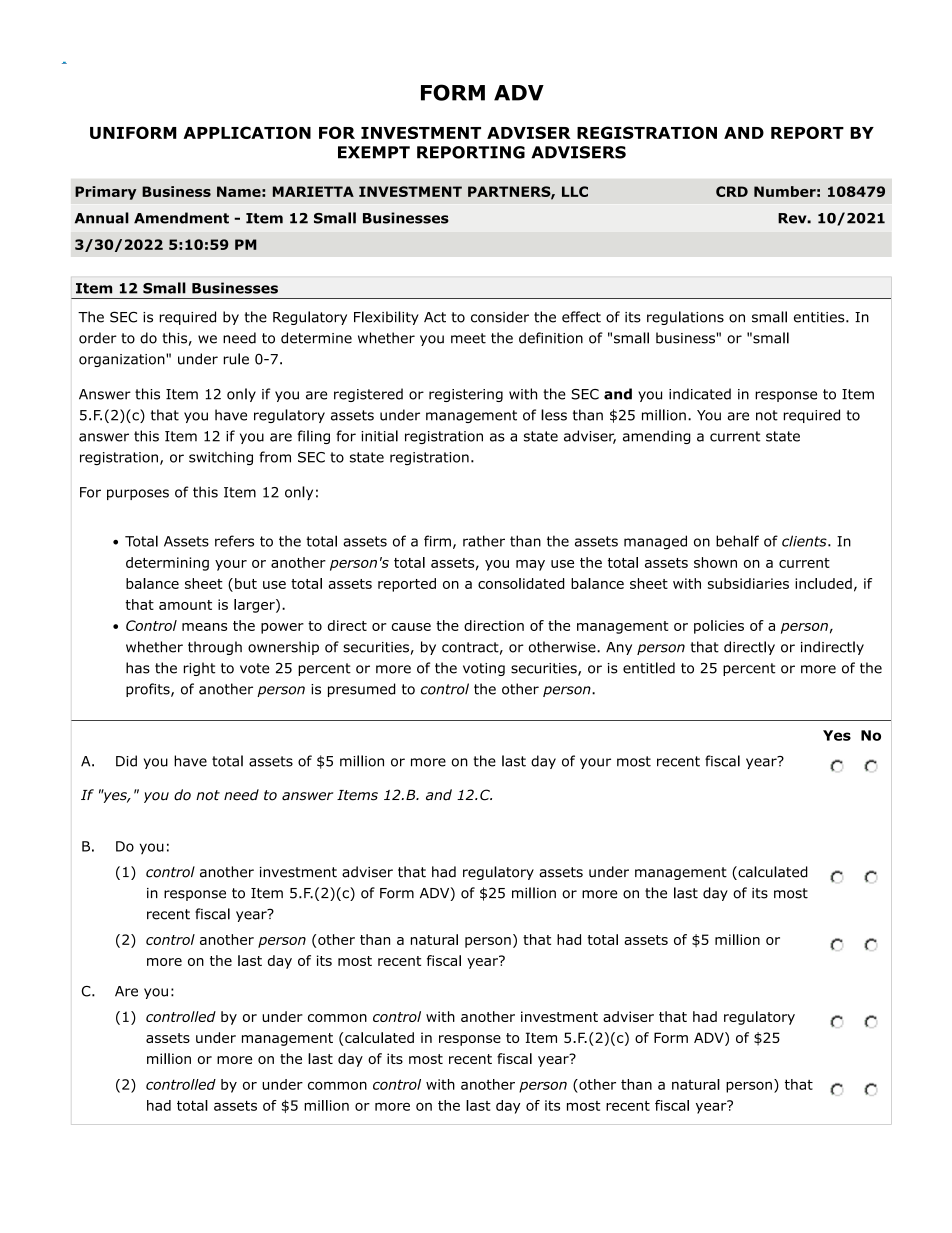 The height and width of the screenshot is (1233, 952). I want to click on APPLICATION, so click(247, 132).
